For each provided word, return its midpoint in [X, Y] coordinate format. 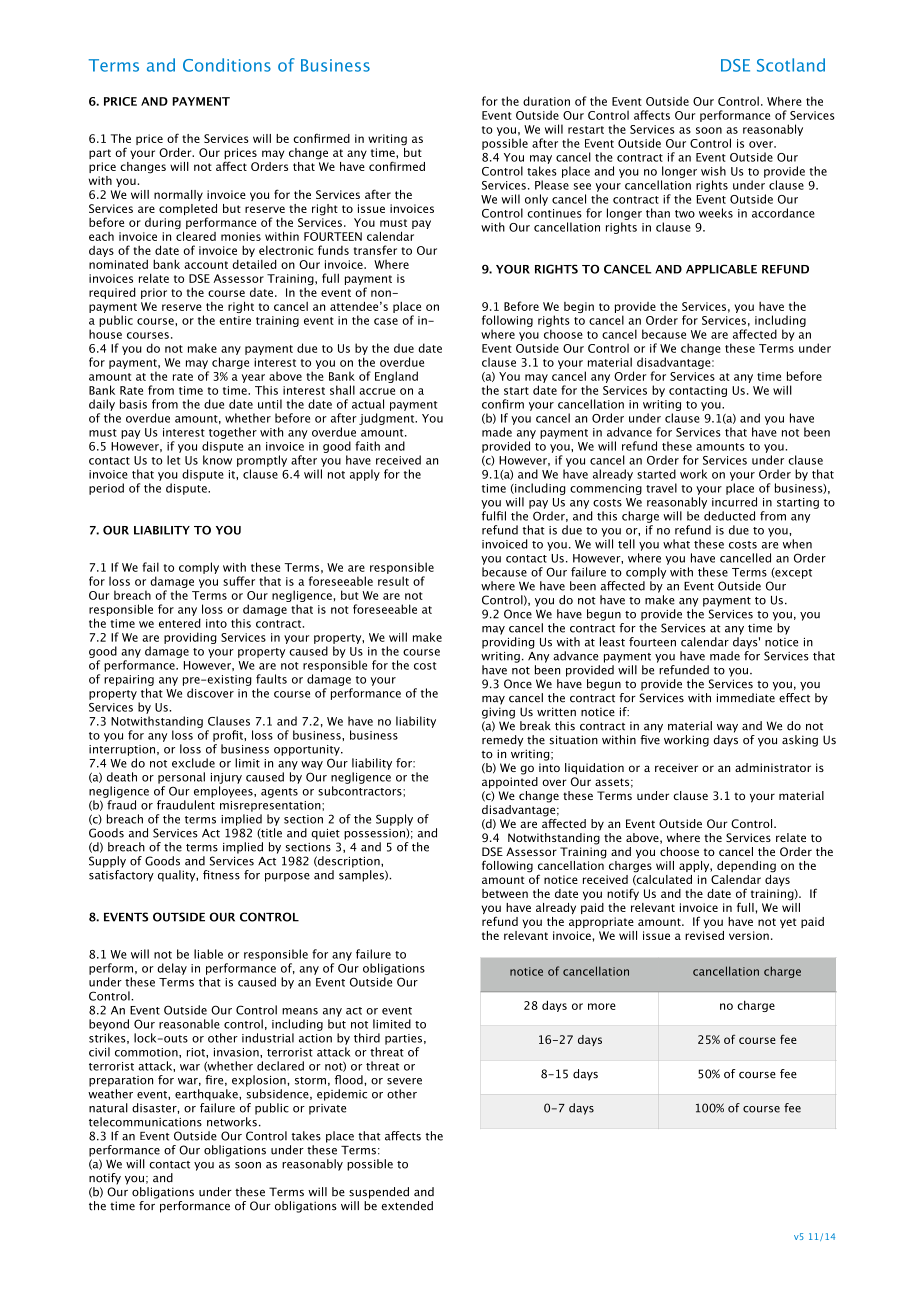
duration [546, 101]
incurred [734, 502]
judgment [388, 419]
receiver [676, 767]
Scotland [791, 65]
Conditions [227, 65]
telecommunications [145, 1122]
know [217, 460]
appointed [510, 783]
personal [181, 778]
